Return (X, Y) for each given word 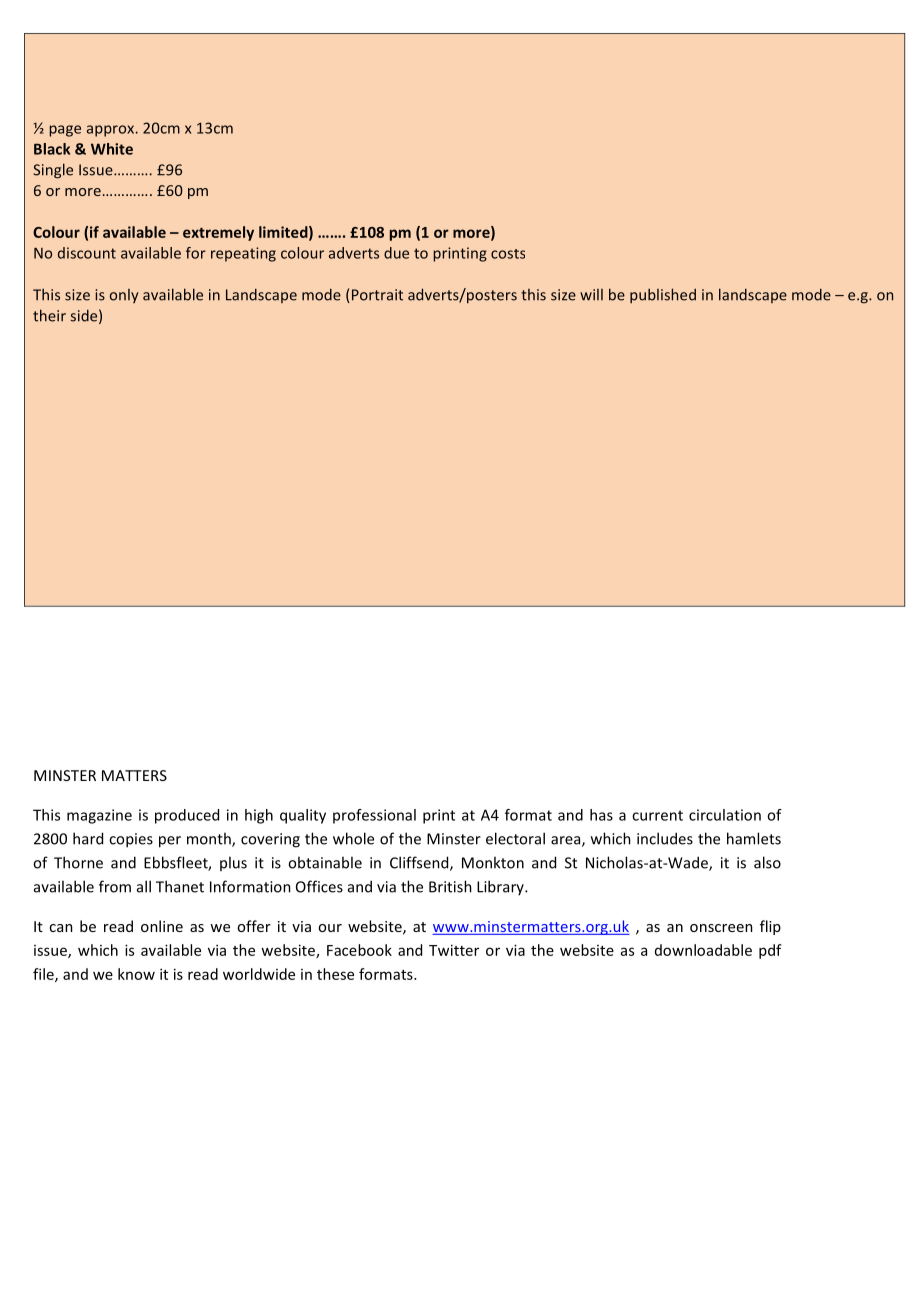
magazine (99, 816)
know (136, 974)
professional (374, 816)
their (49, 315)
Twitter (454, 950)
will (591, 295)
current (657, 815)
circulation (725, 815)
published (663, 295)
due (396, 253)
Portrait (376, 296)
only (124, 296)
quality (303, 816)
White (112, 149)
